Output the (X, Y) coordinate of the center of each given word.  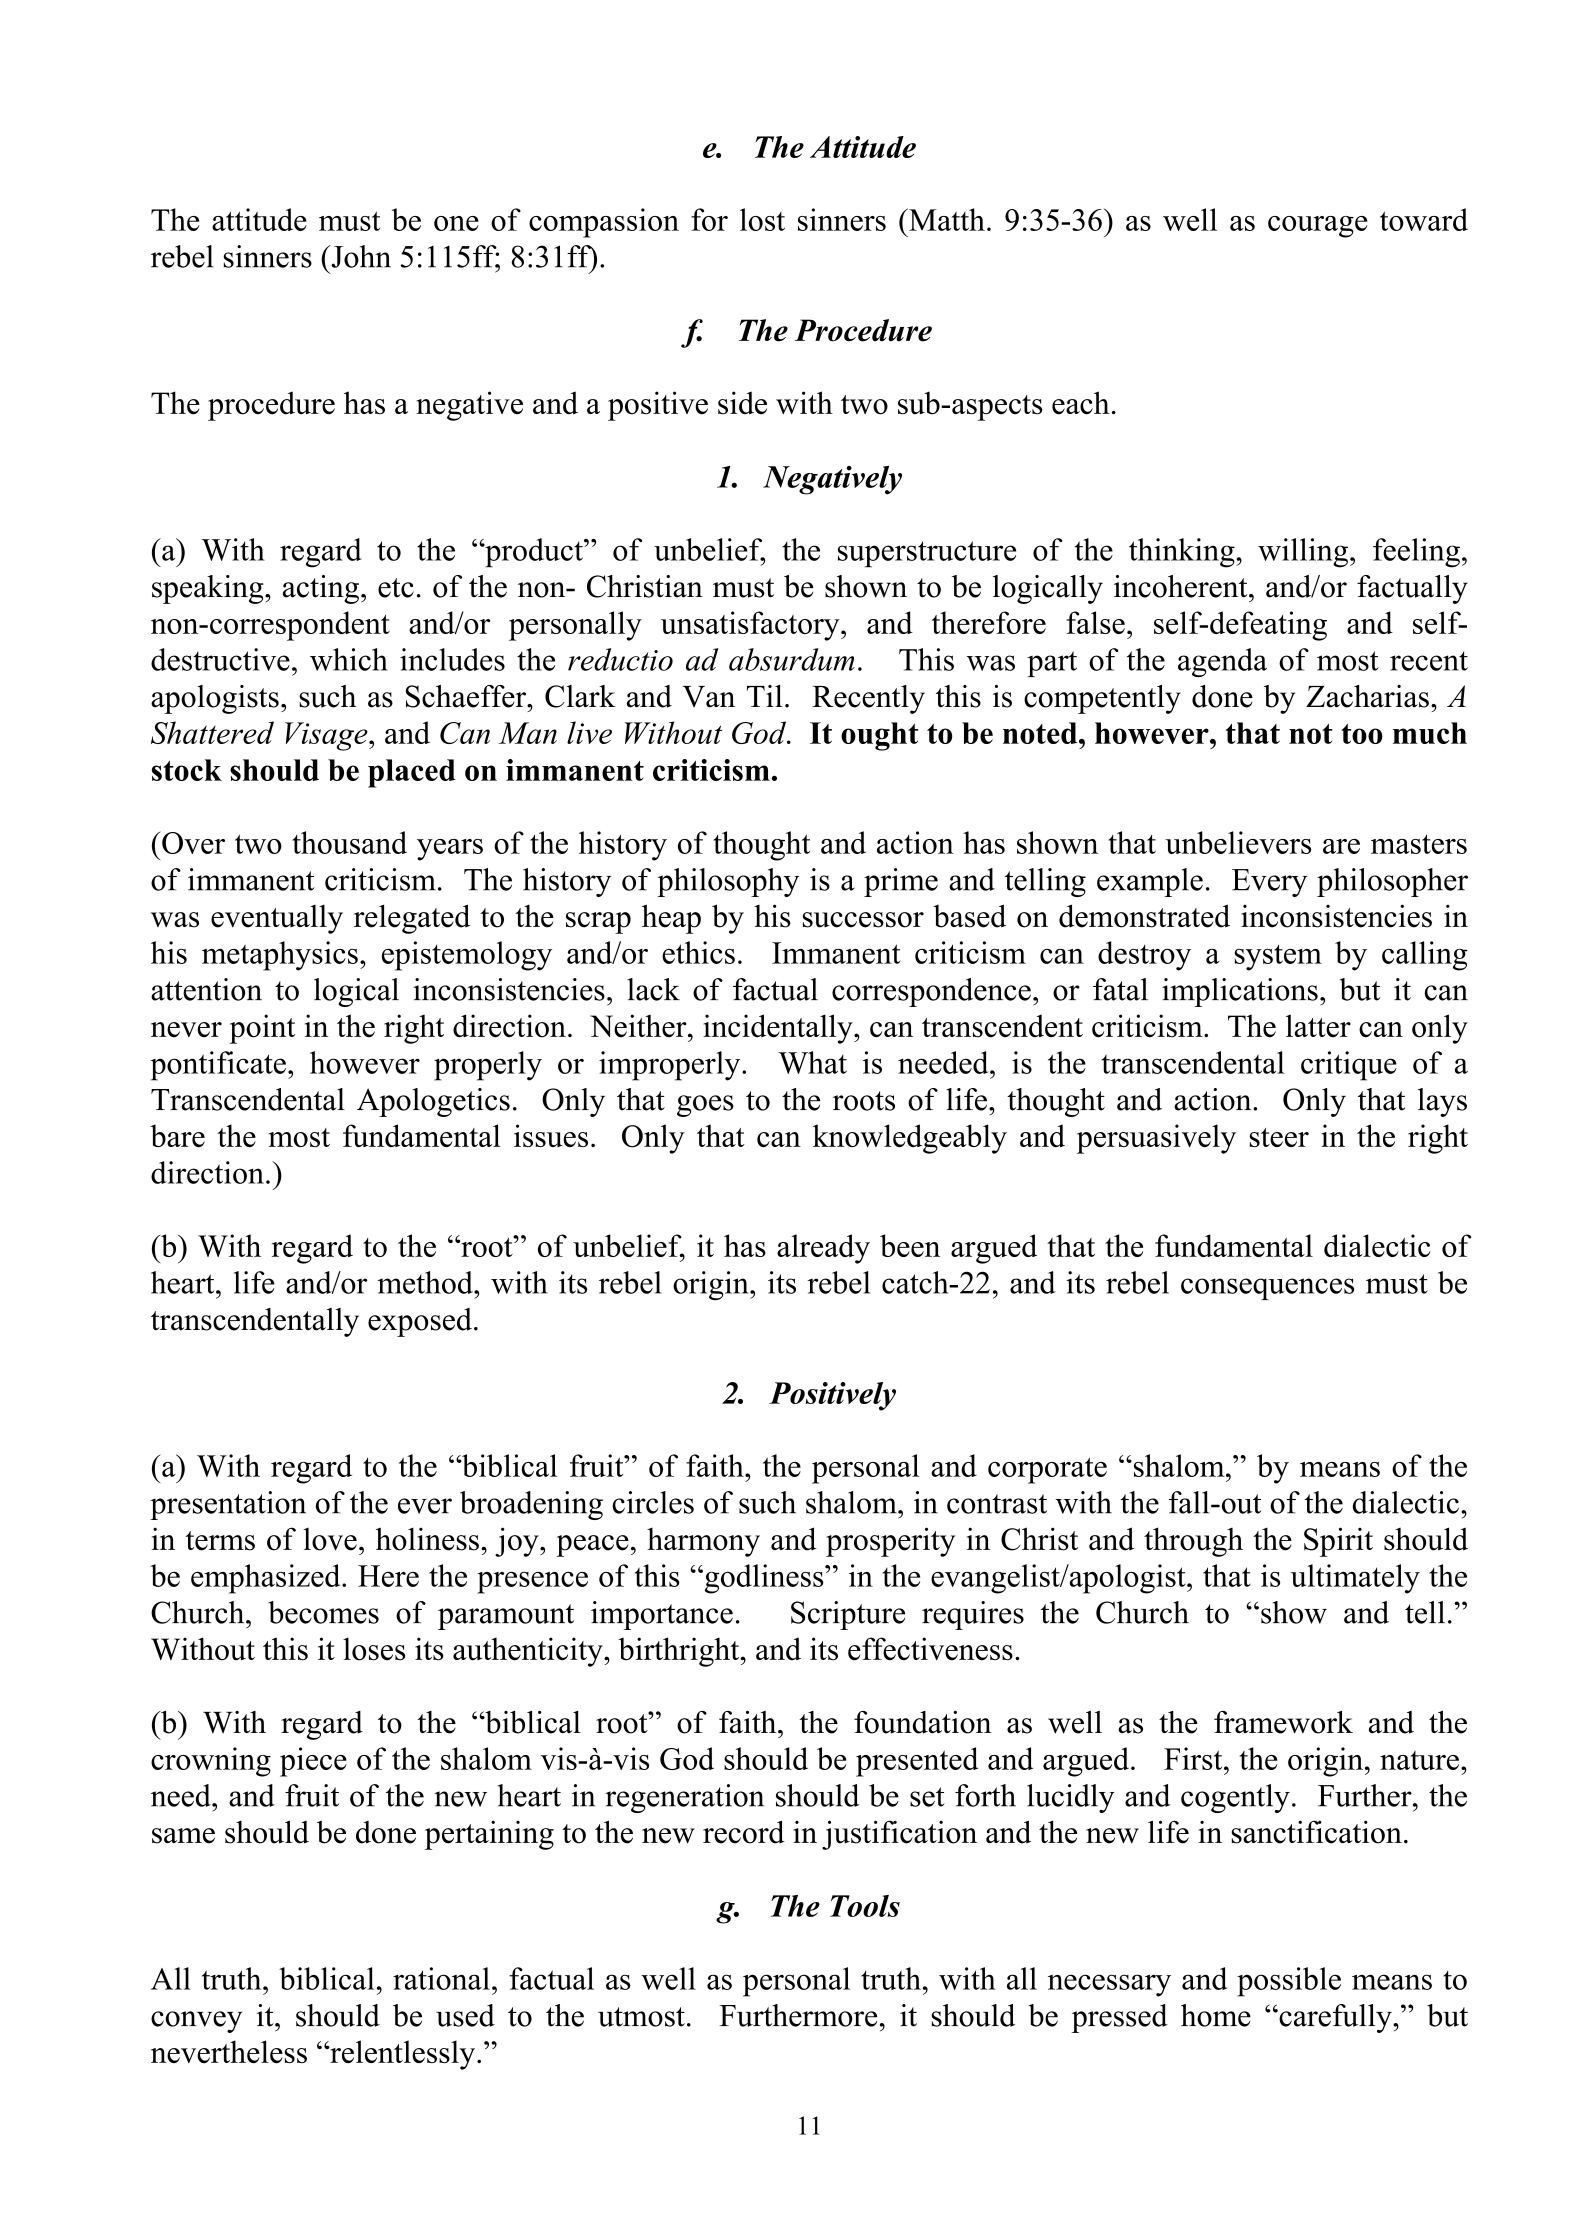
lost (762, 219)
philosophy (728, 882)
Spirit (1338, 1542)
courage (1317, 227)
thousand (349, 842)
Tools (865, 1906)
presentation (228, 1505)
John (360, 256)
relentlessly (403, 2055)
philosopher (1392, 882)
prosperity (890, 1542)
